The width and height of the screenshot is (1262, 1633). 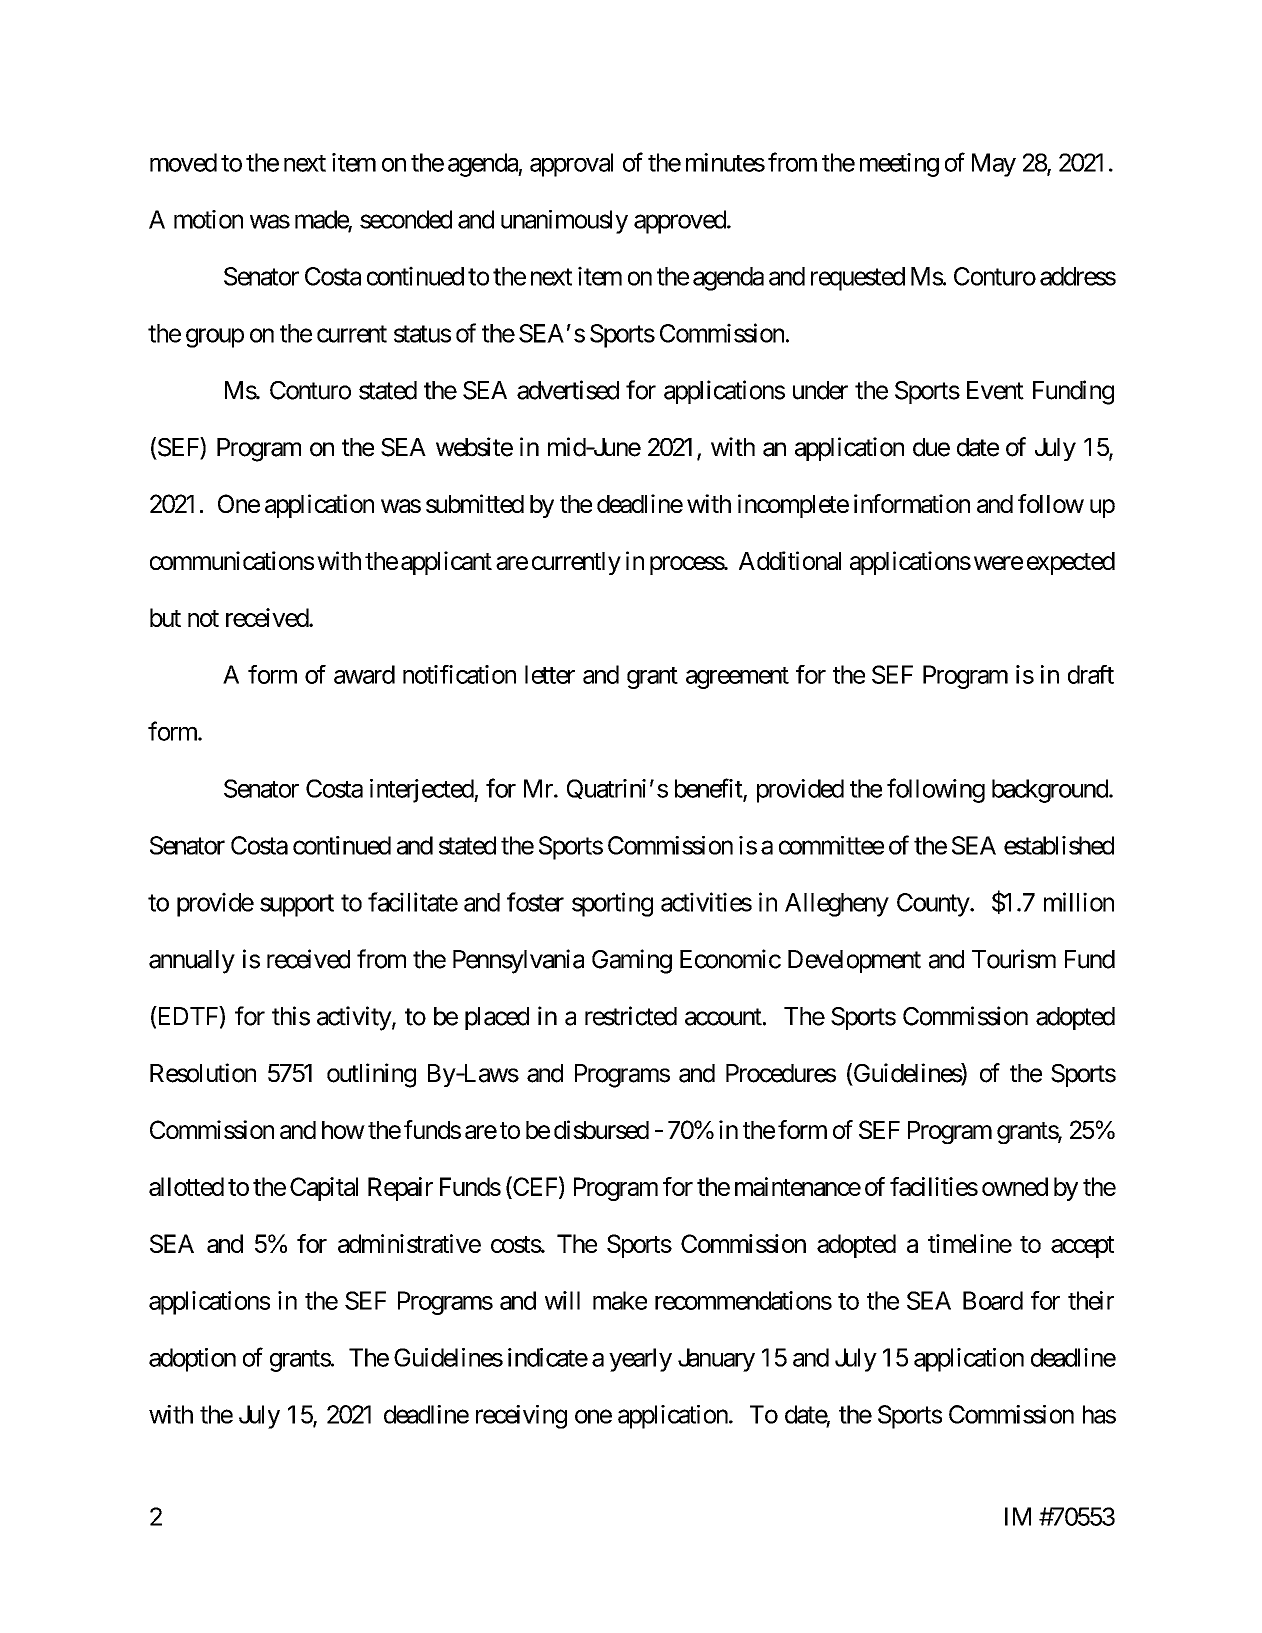 What do you see at coordinates (208, 219) in the screenshot?
I see `motion` at bounding box center [208, 219].
